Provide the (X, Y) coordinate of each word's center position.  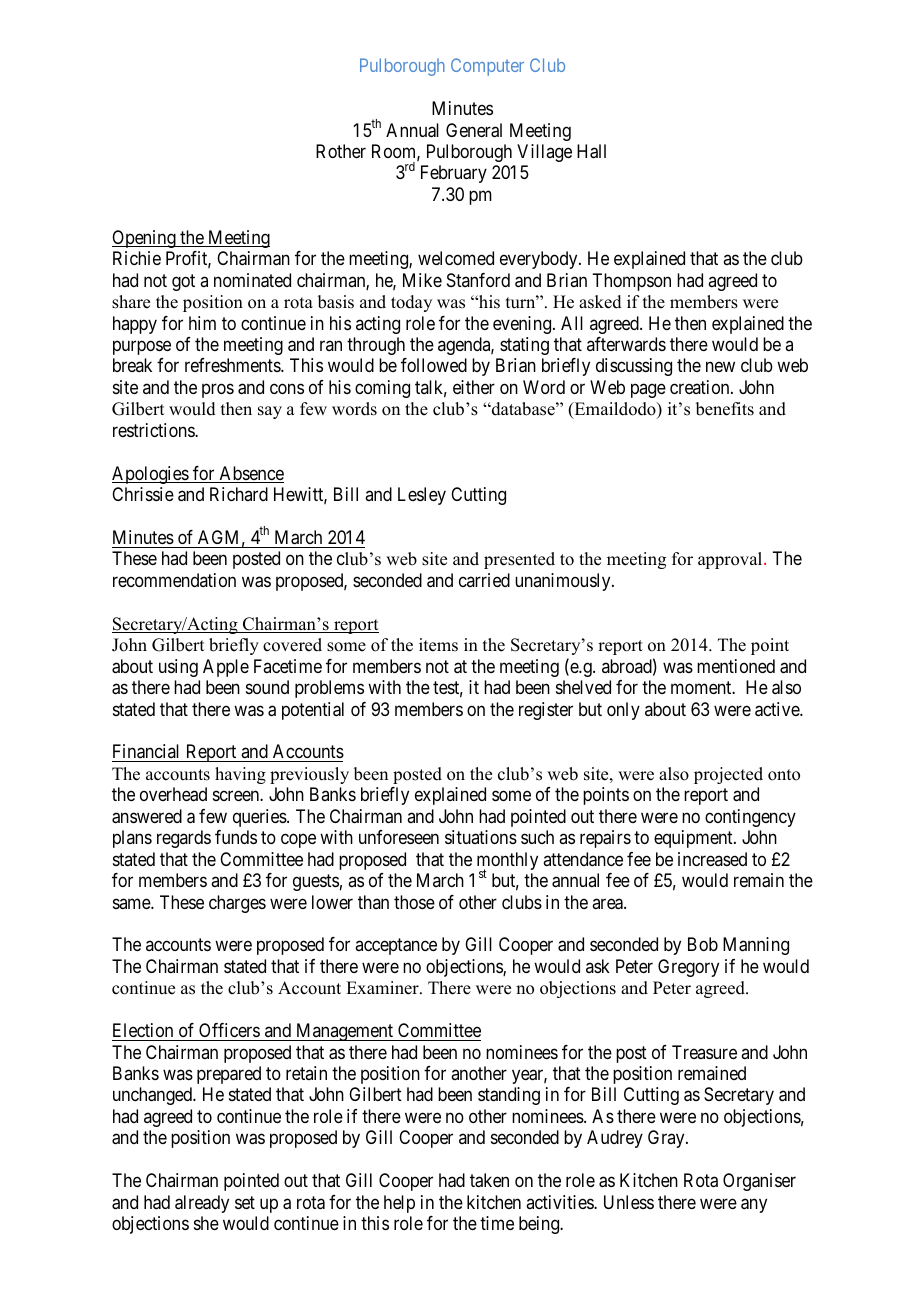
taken (489, 1180)
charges (237, 904)
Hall (591, 151)
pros (218, 390)
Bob (703, 944)
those (414, 902)
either (474, 387)
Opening (145, 239)
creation (701, 387)
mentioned (736, 666)
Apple (226, 668)
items (438, 645)
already (202, 1204)
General (474, 130)
